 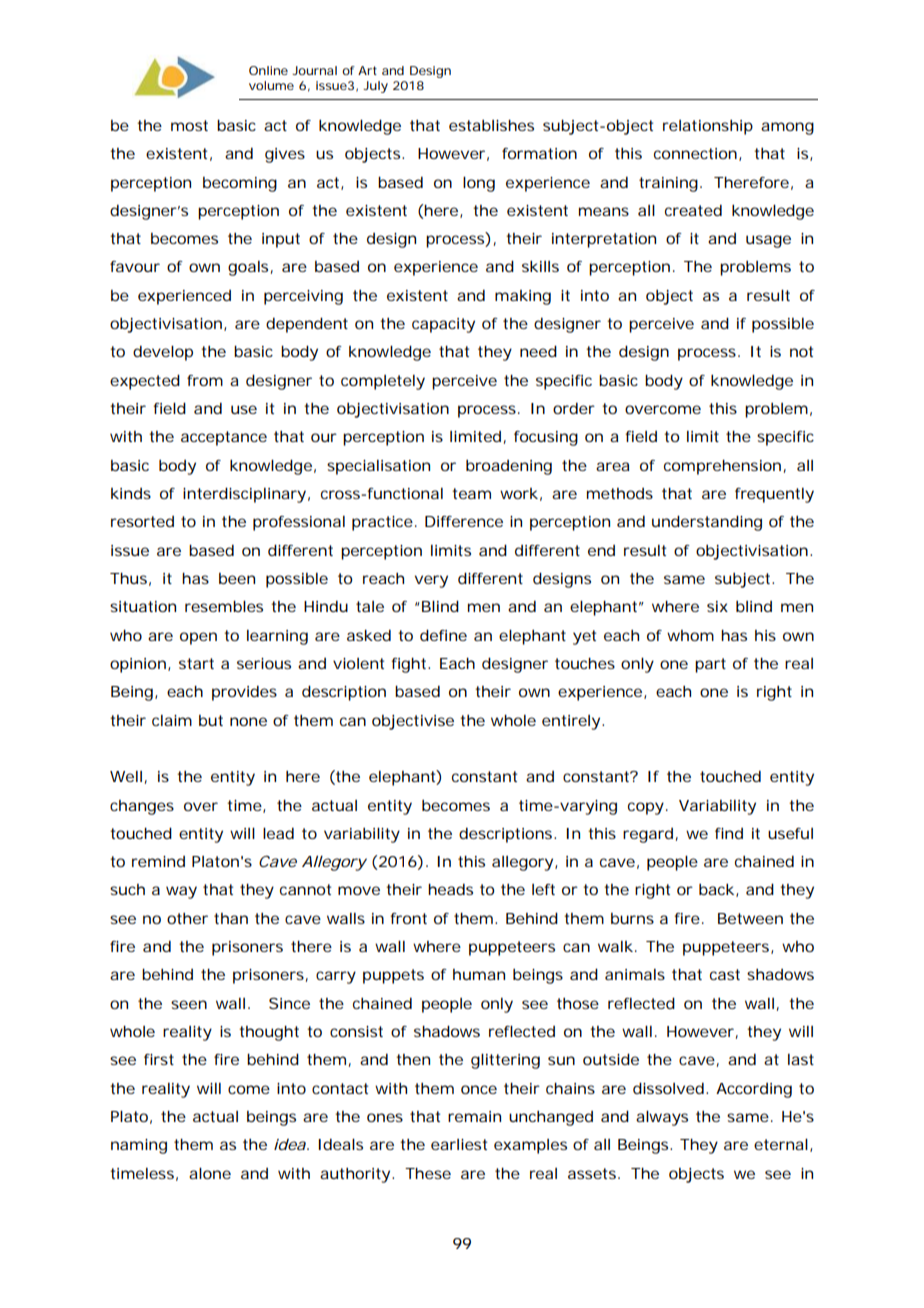 What do you see at coordinates (443, 325) in the screenshot?
I see `capacity` at bounding box center [443, 325].
